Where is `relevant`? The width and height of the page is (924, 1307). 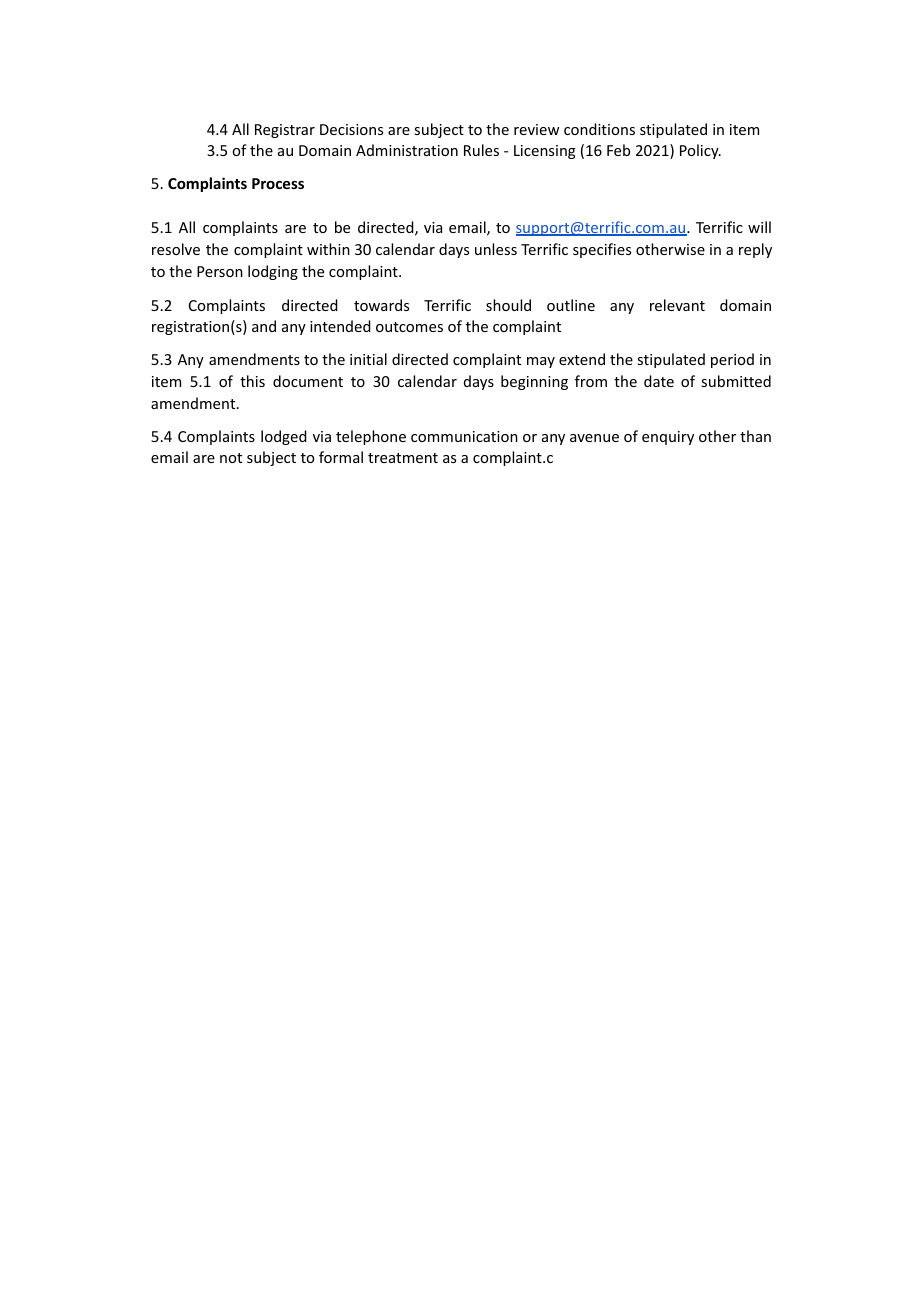 relevant is located at coordinates (677, 305).
